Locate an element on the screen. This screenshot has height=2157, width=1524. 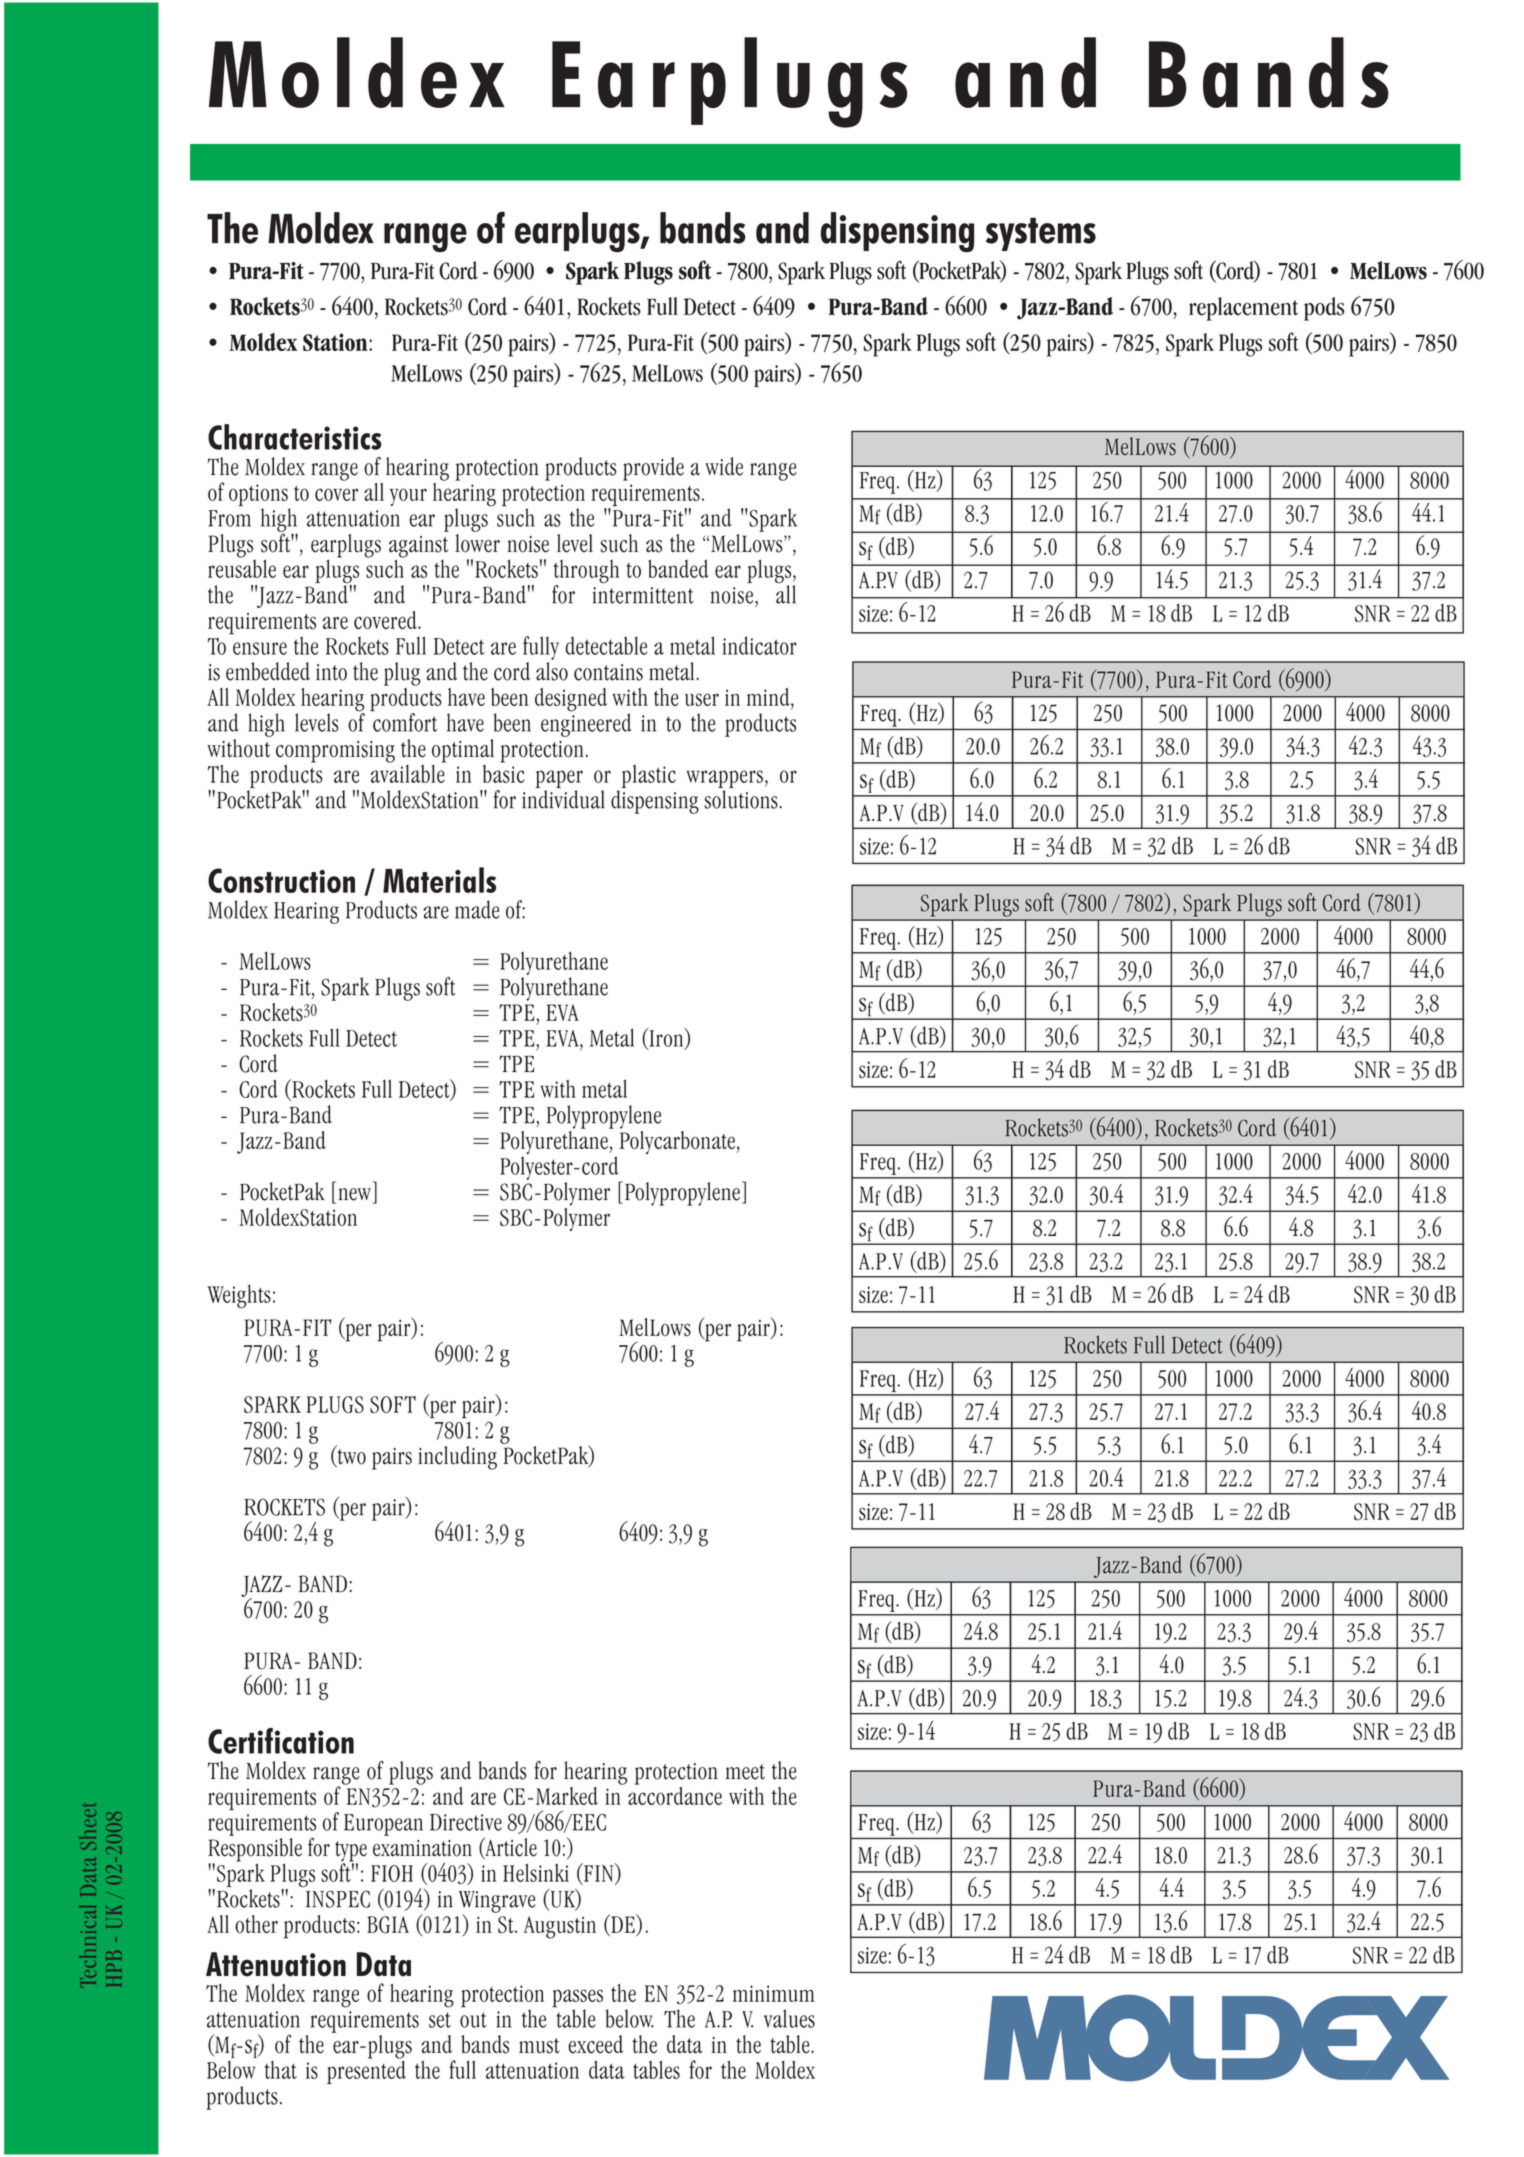
minimum is located at coordinates (774, 1993).
